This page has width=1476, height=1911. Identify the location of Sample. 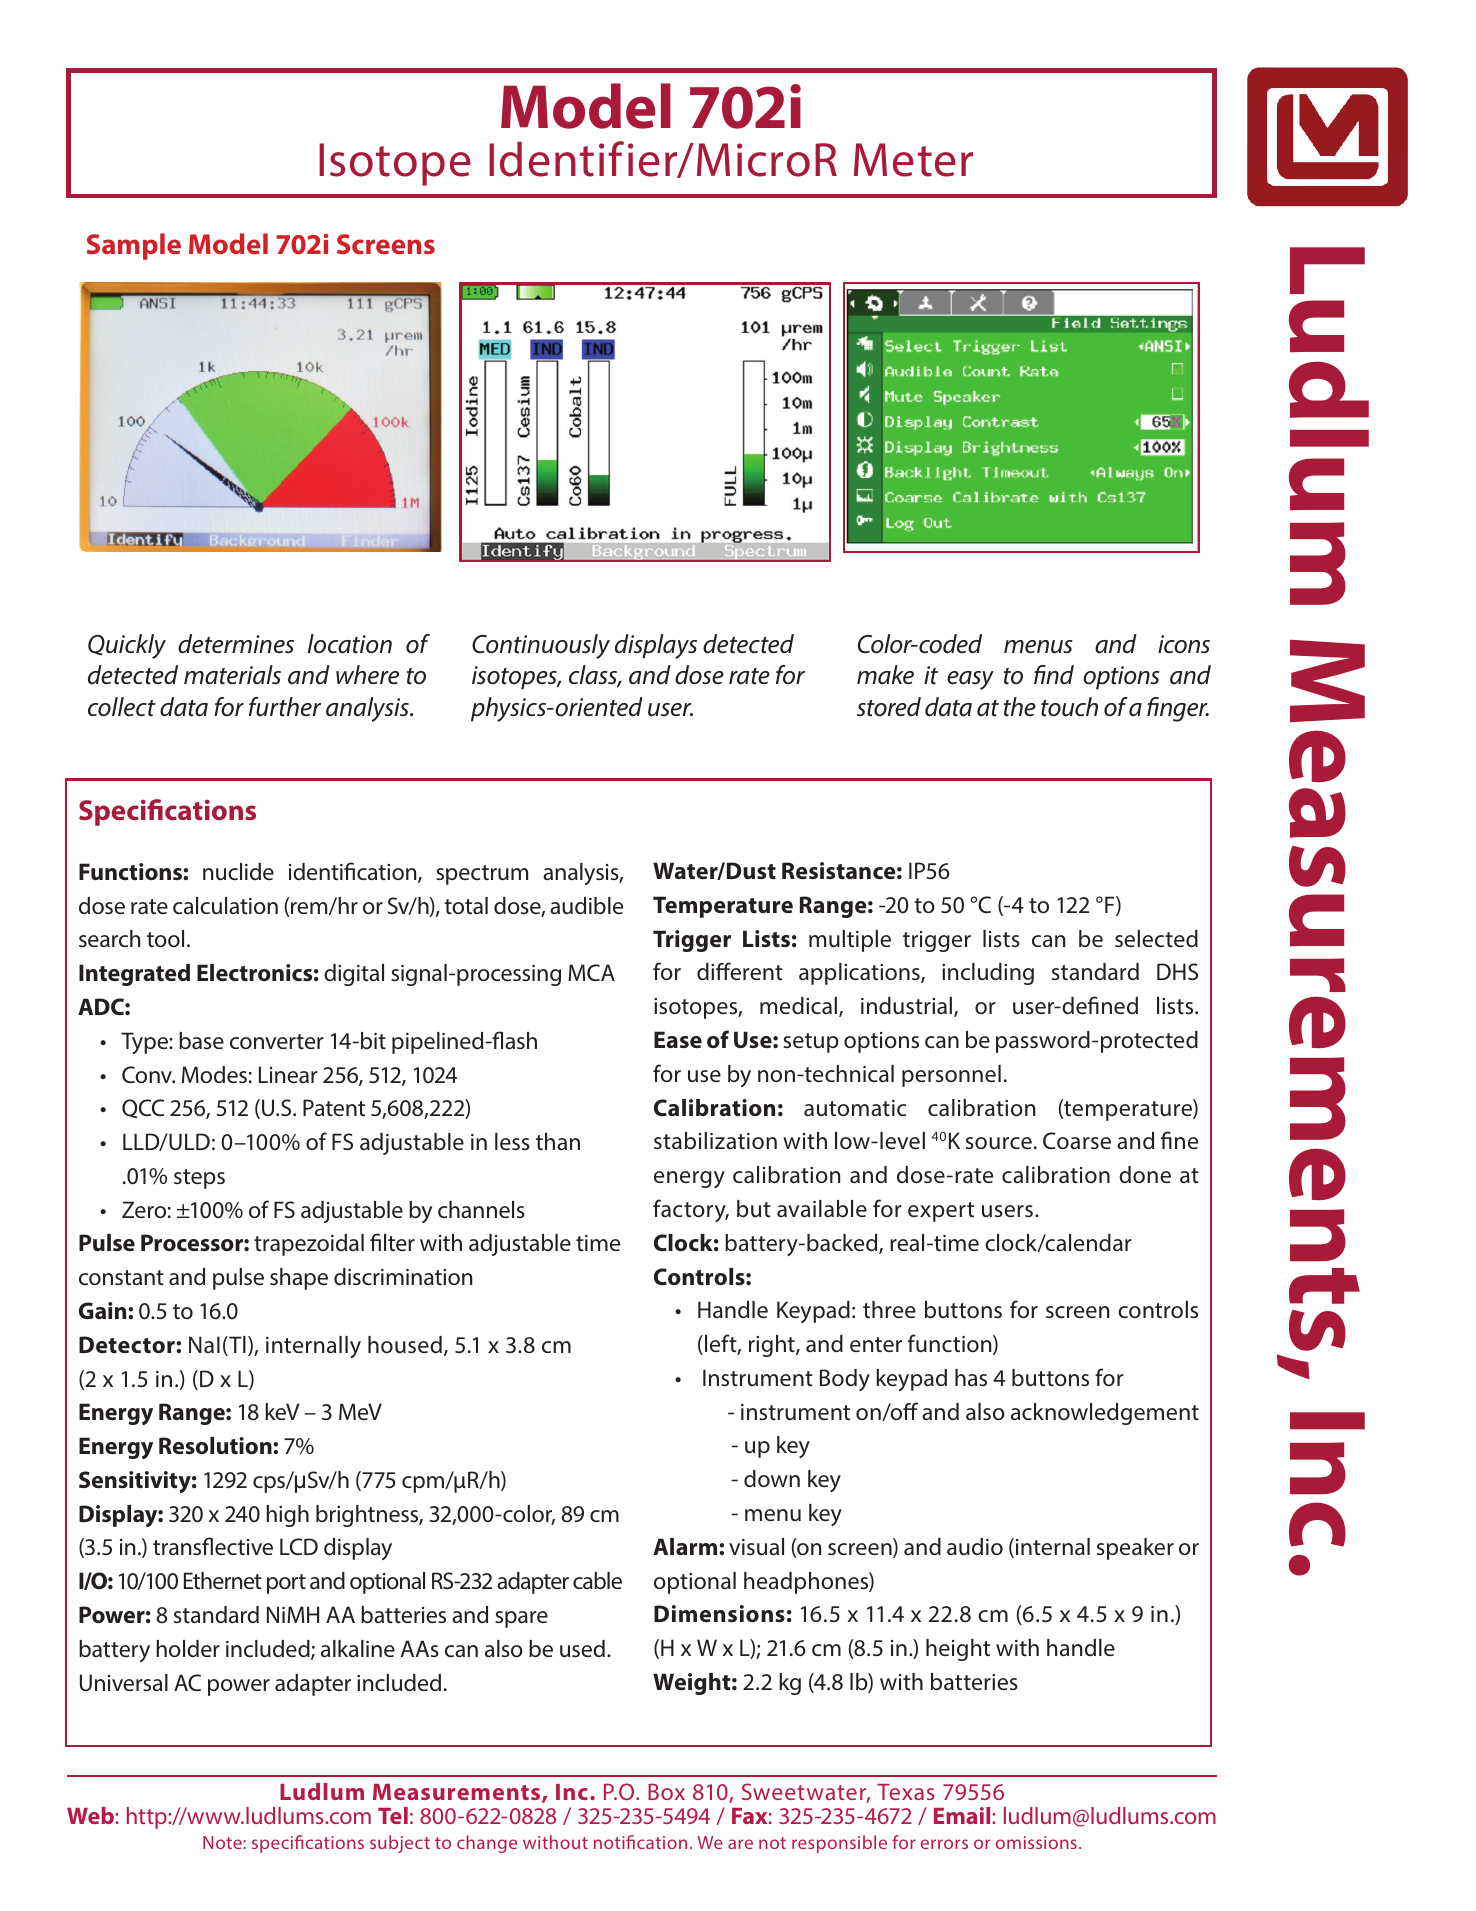
(134, 246).
